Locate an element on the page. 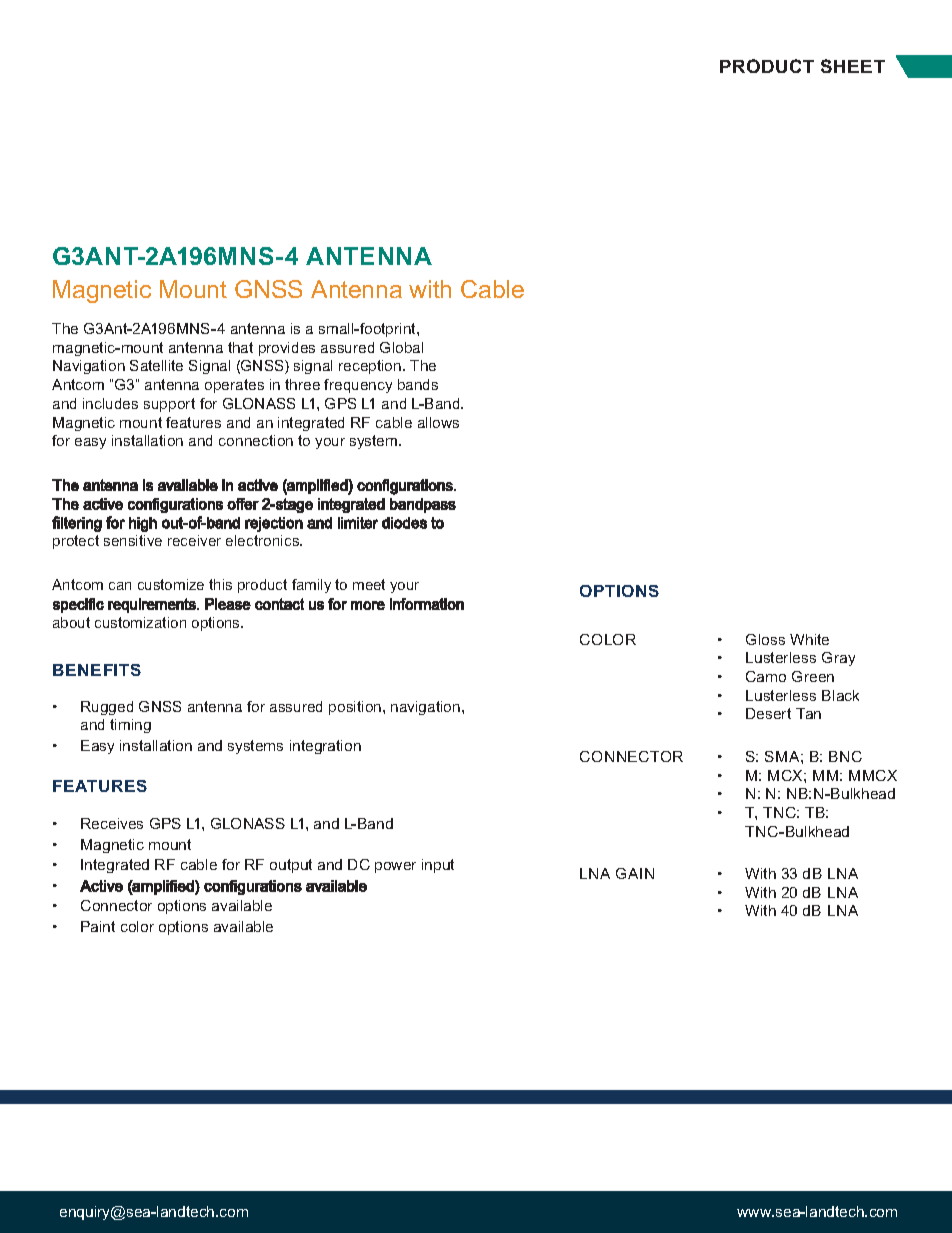 Image resolution: width=952 pixels, height=1233 pixels. customization is located at coordinates (140, 622).
